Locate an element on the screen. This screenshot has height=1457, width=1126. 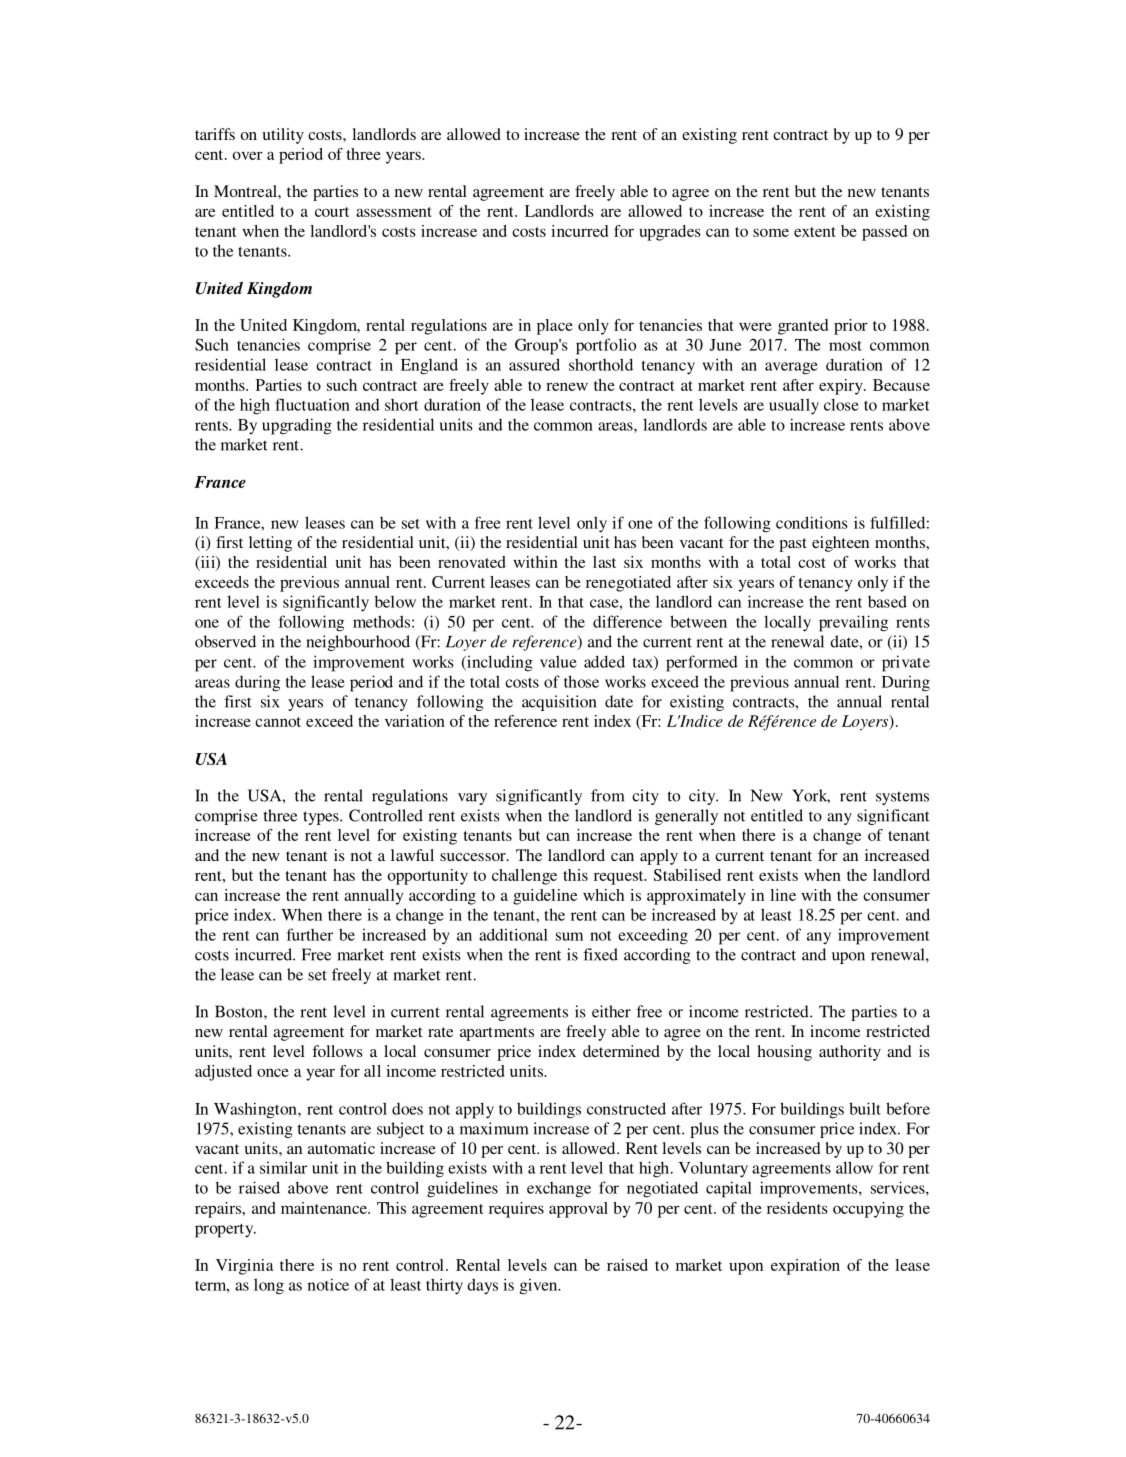
notice is located at coordinates (328, 1284).
